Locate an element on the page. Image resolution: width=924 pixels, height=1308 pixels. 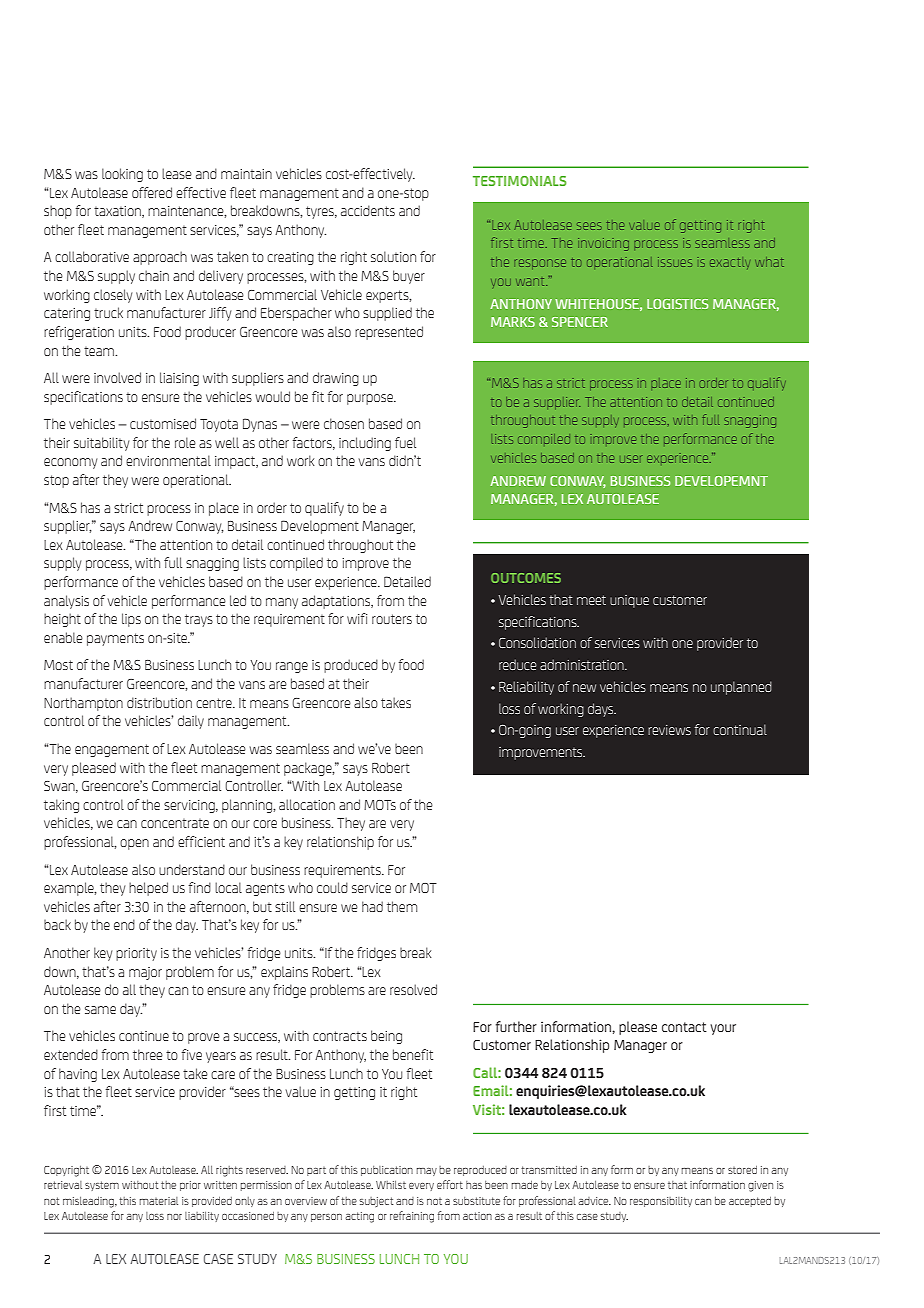
issues is located at coordinates (675, 262).
